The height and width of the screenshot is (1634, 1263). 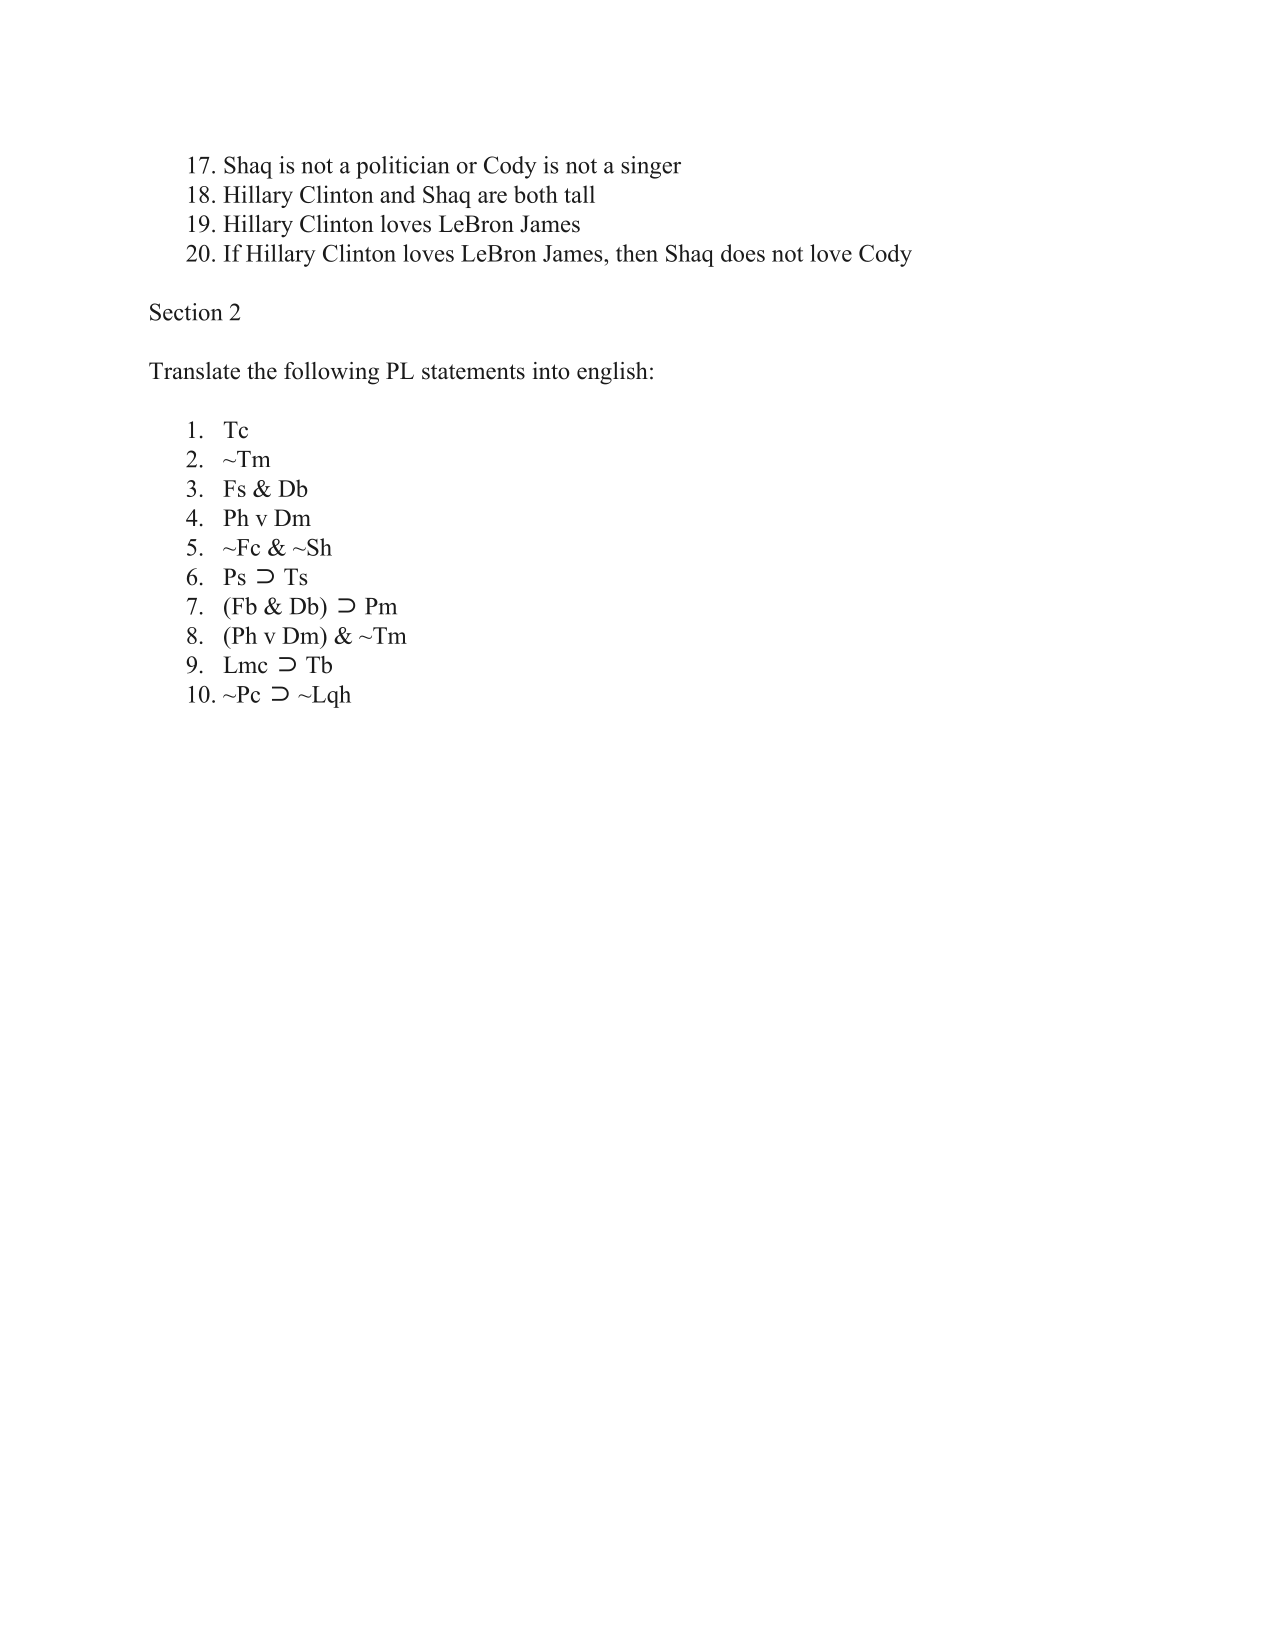 What do you see at coordinates (245, 665) in the screenshot?
I see `Lmc` at bounding box center [245, 665].
